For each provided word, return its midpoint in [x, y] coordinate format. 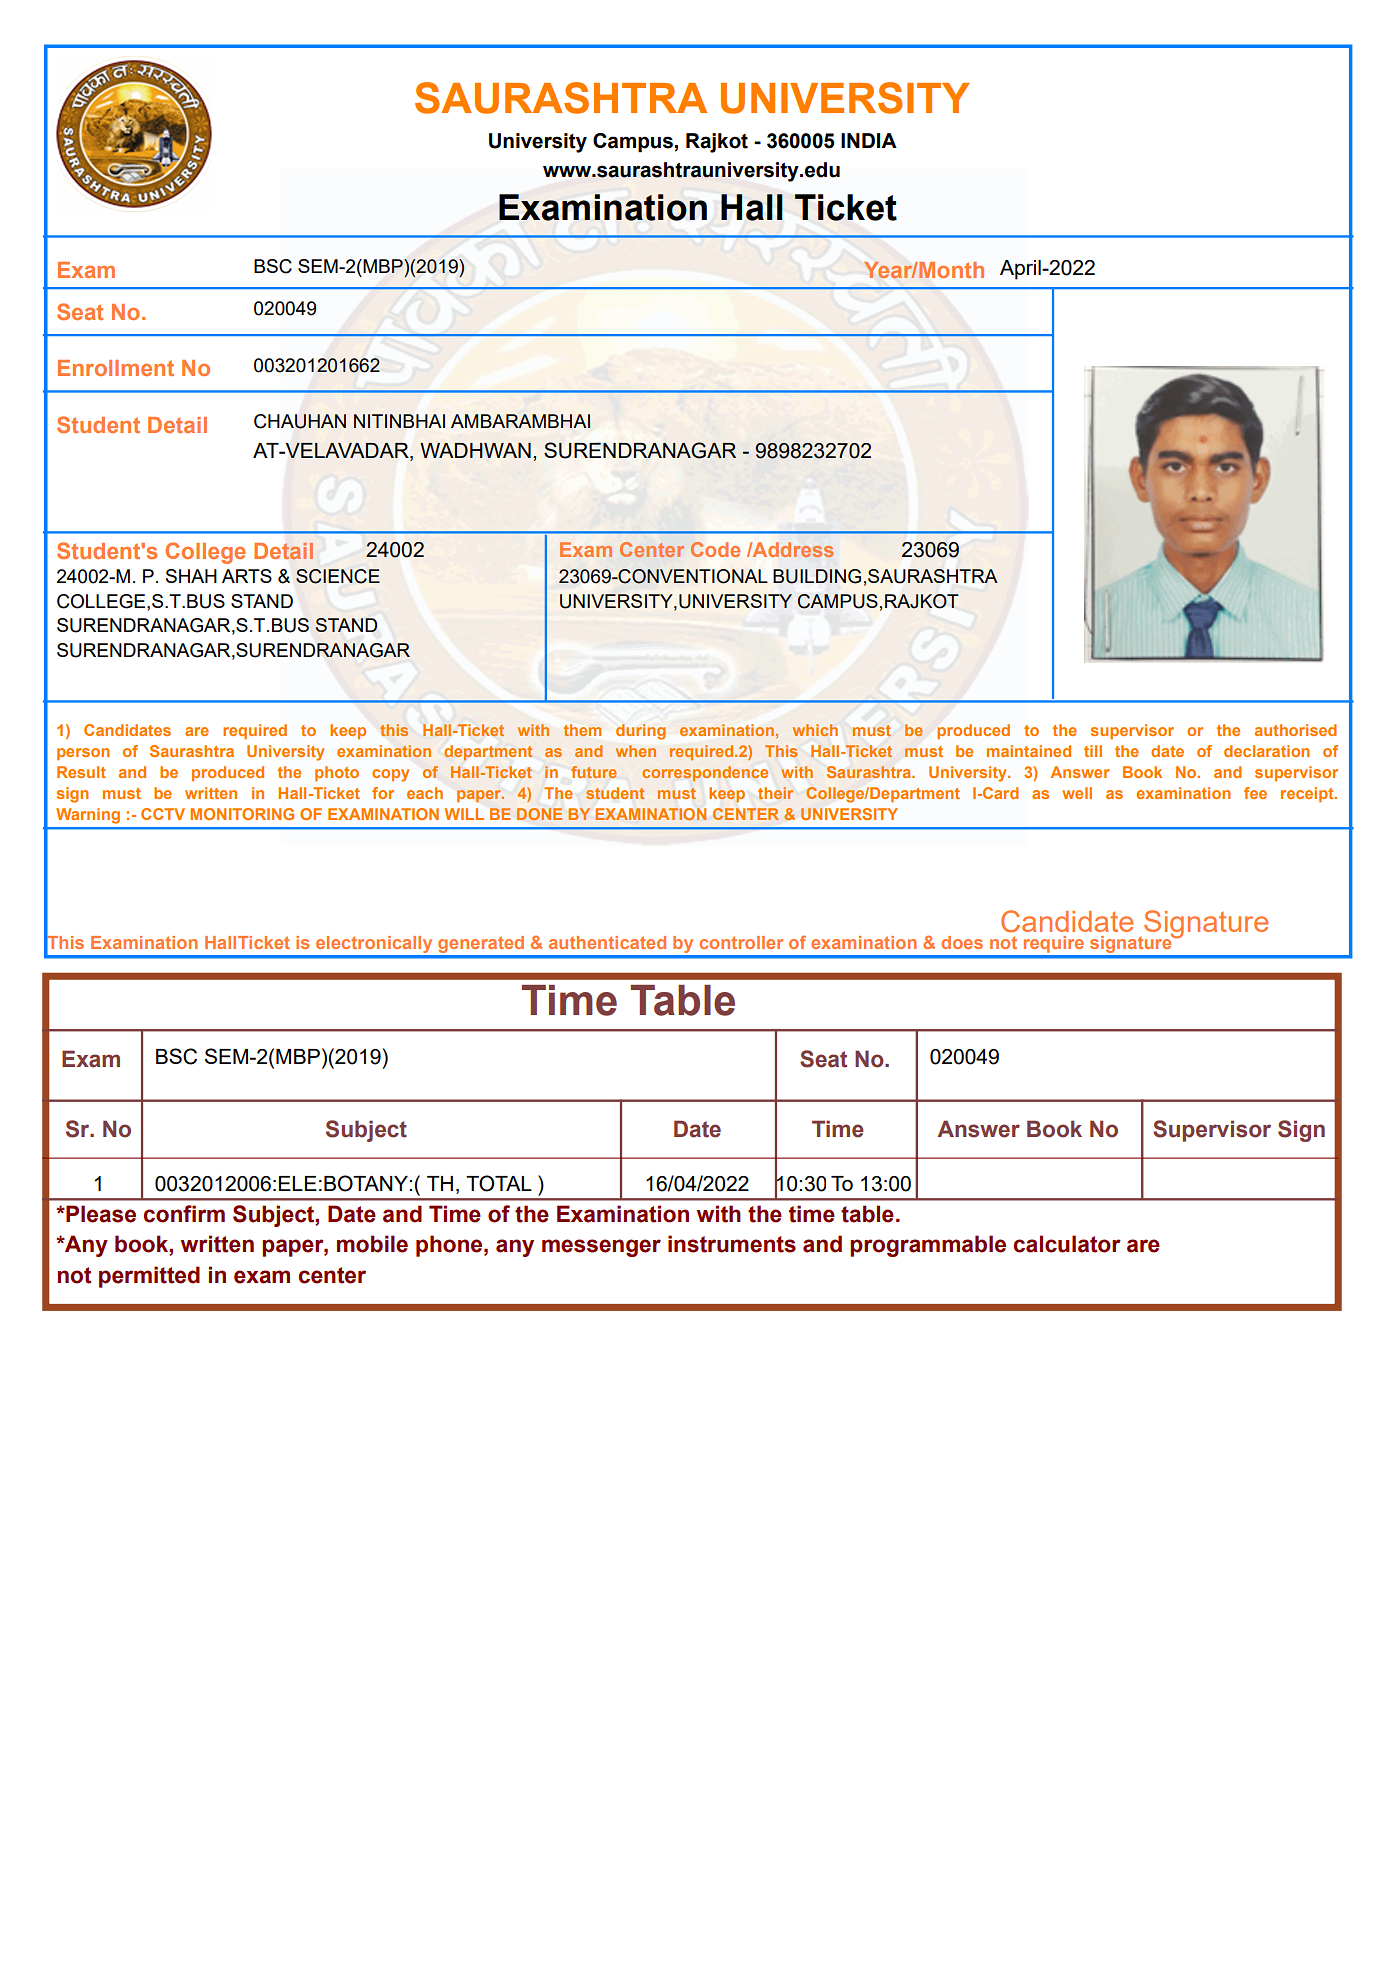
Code [715, 549]
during [641, 732]
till [1093, 751]
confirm [184, 1214]
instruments [732, 1244]
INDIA [869, 140]
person [83, 754]
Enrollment [116, 368]
